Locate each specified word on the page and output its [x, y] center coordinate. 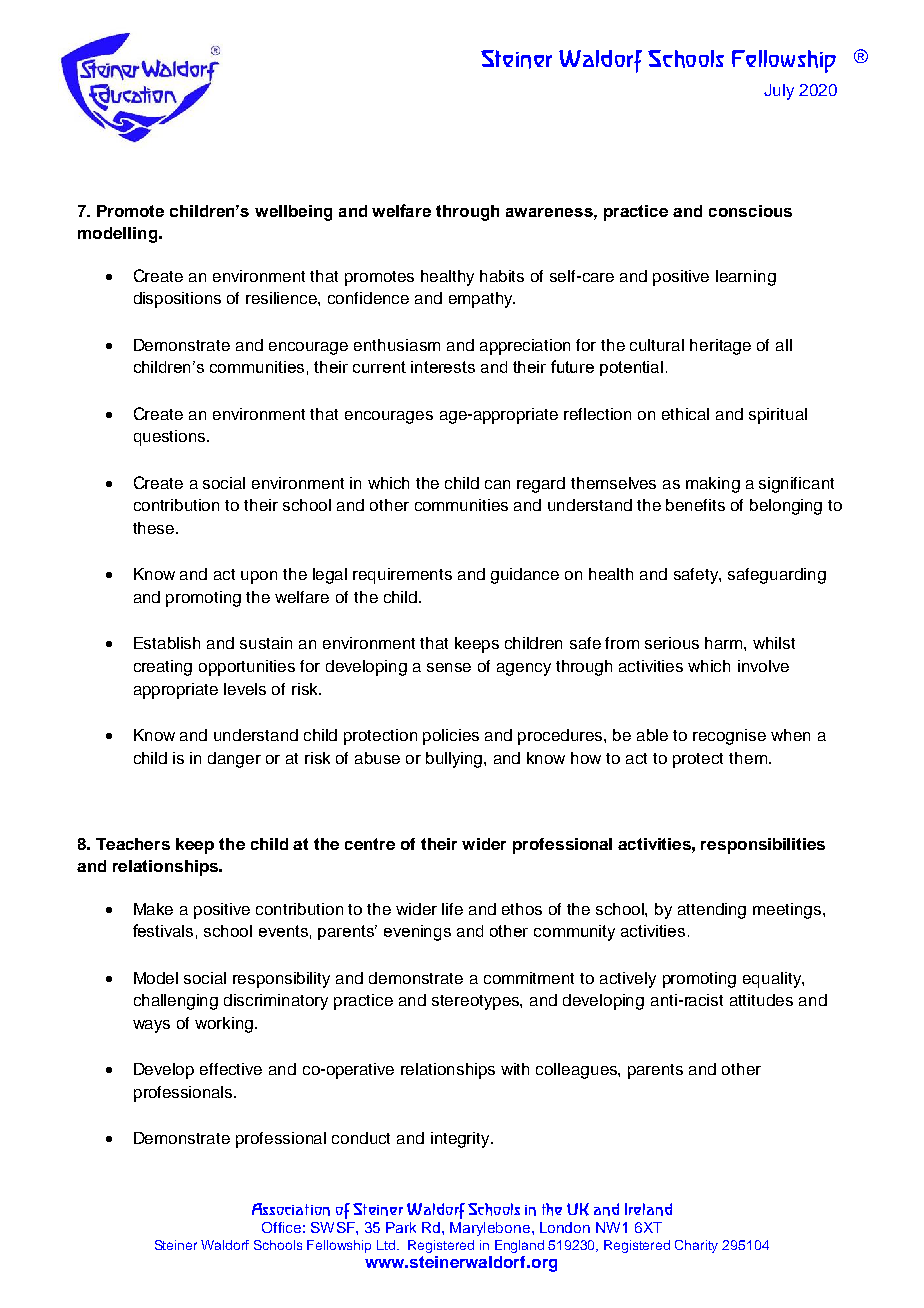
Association [291, 1209]
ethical [685, 414]
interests [443, 367]
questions [171, 438]
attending [712, 911]
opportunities [247, 668]
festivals [163, 930]
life [452, 909]
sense [449, 667]
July [779, 92]
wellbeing [293, 213]
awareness [550, 212]
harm [725, 643]
